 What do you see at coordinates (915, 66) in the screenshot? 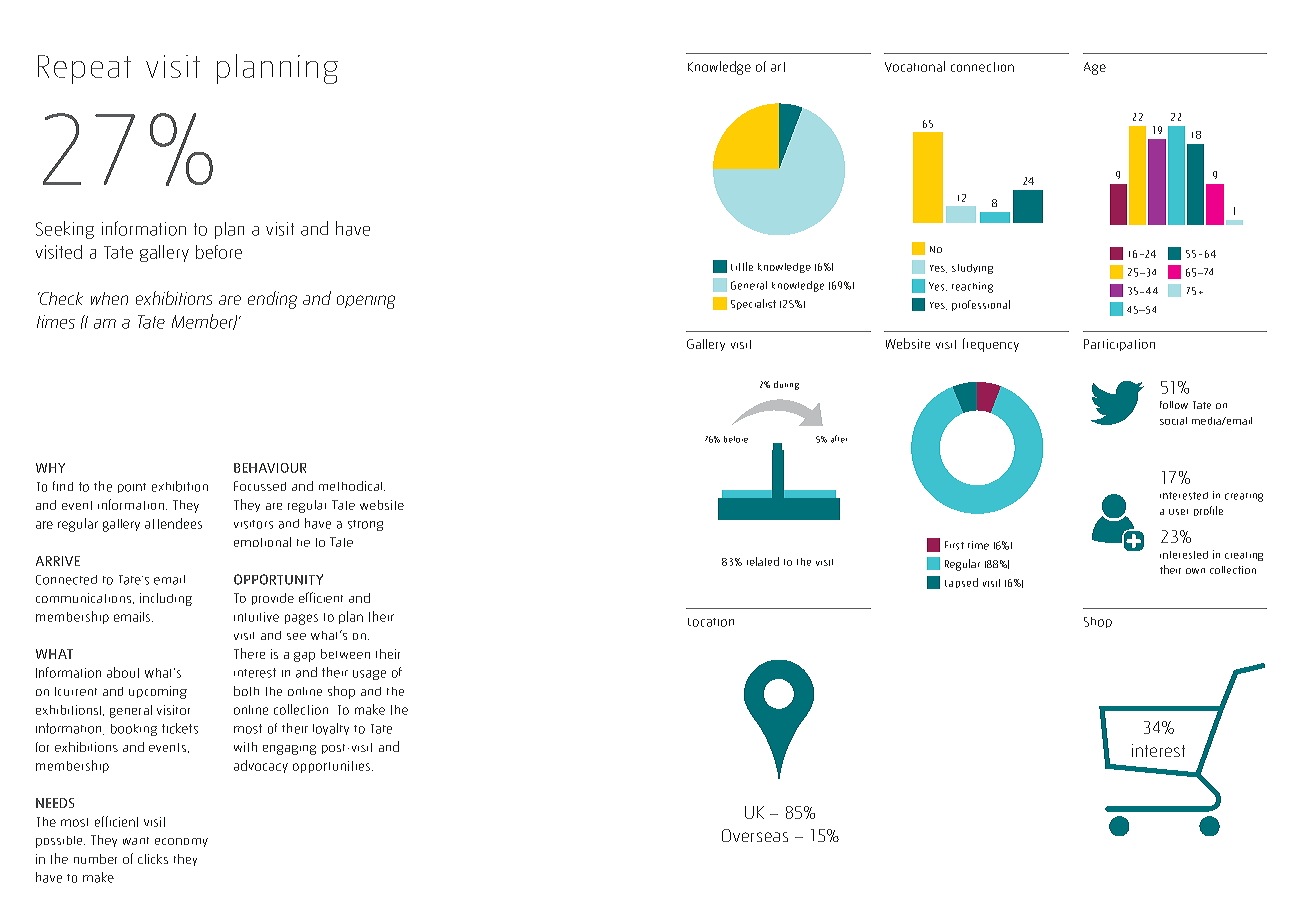
I see `Vocational` at bounding box center [915, 66].
